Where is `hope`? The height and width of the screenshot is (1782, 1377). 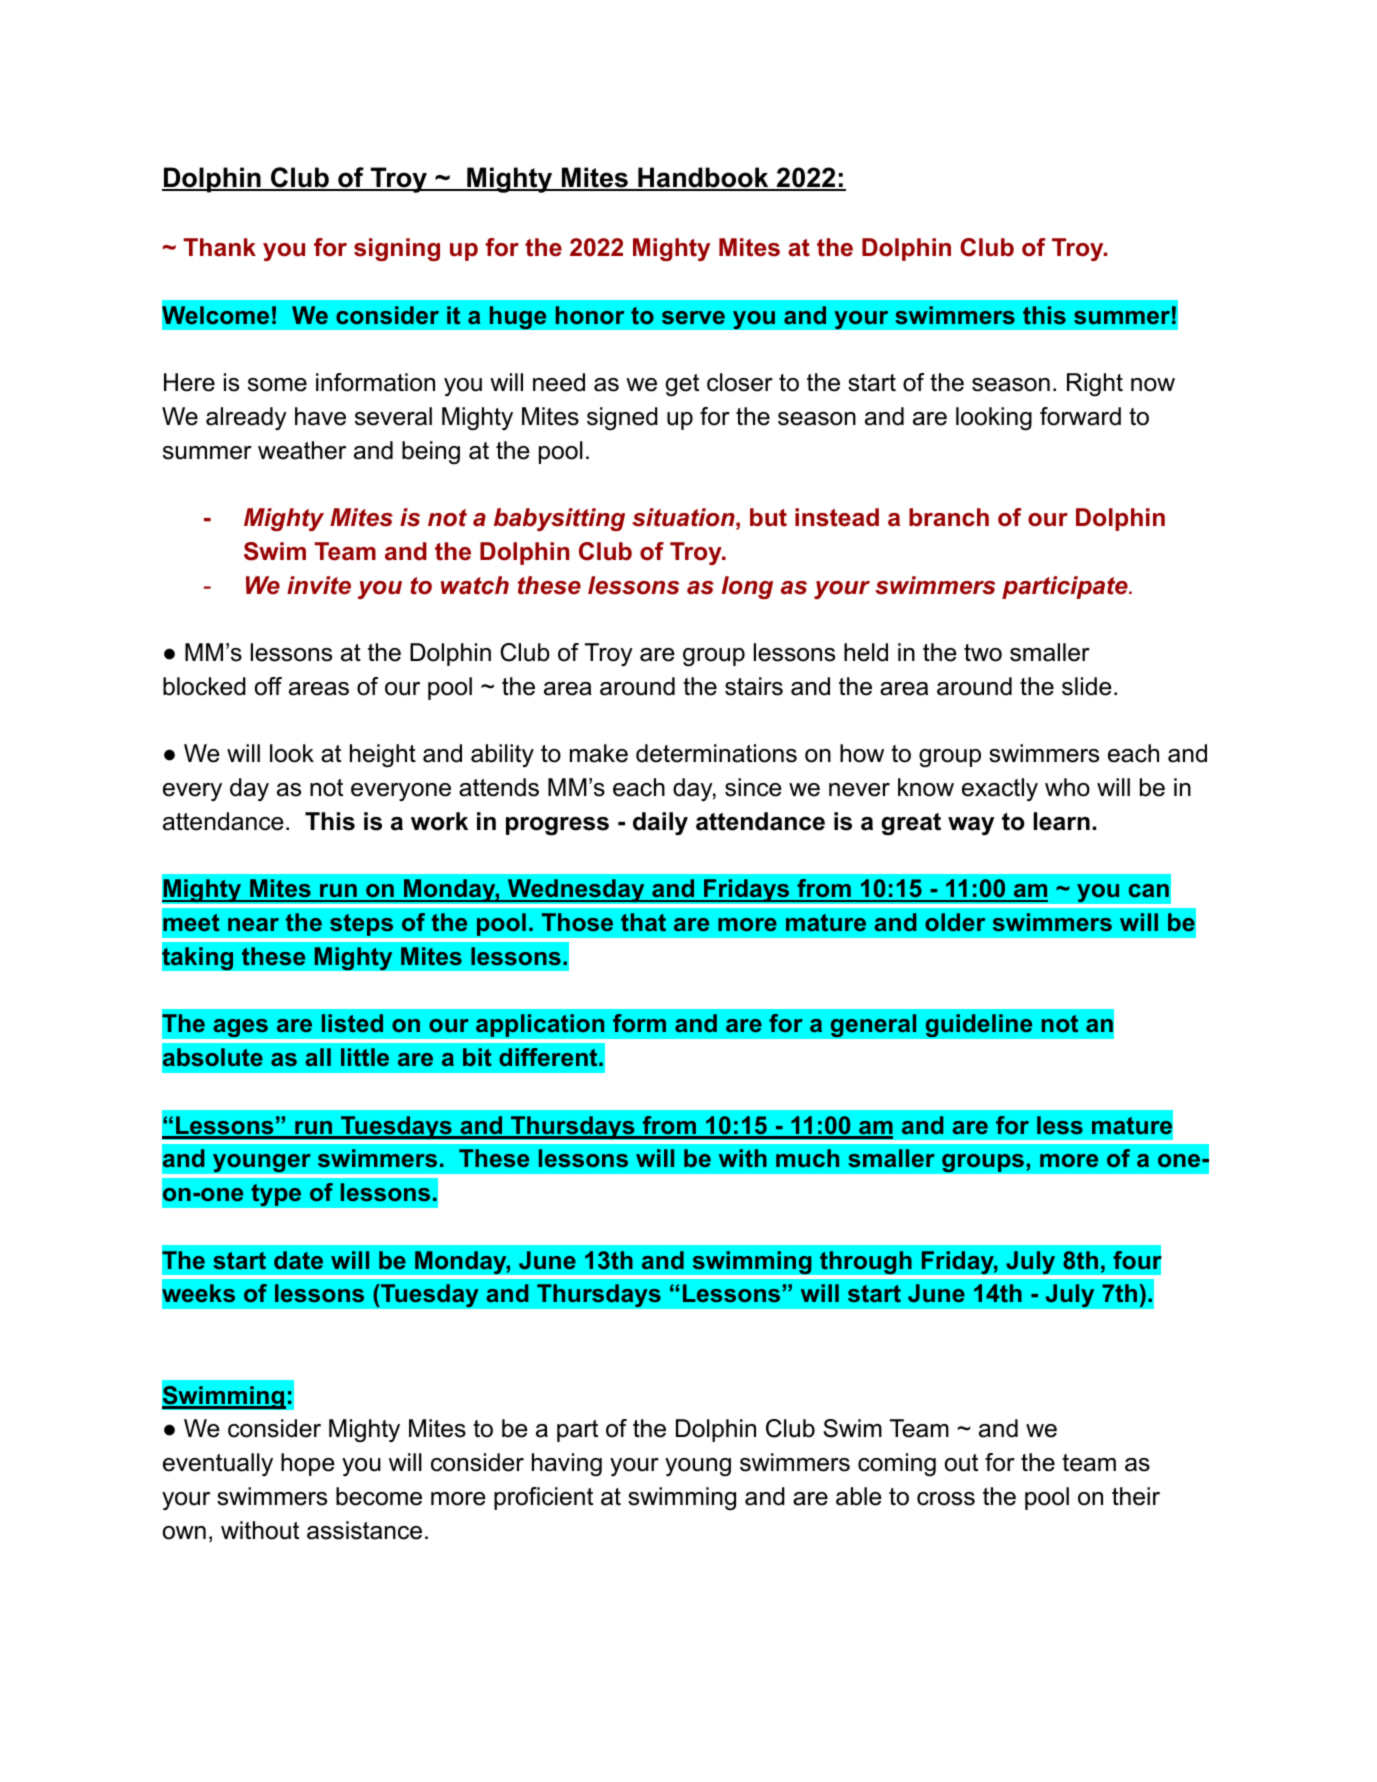 hope is located at coordinates (308, 1464).
